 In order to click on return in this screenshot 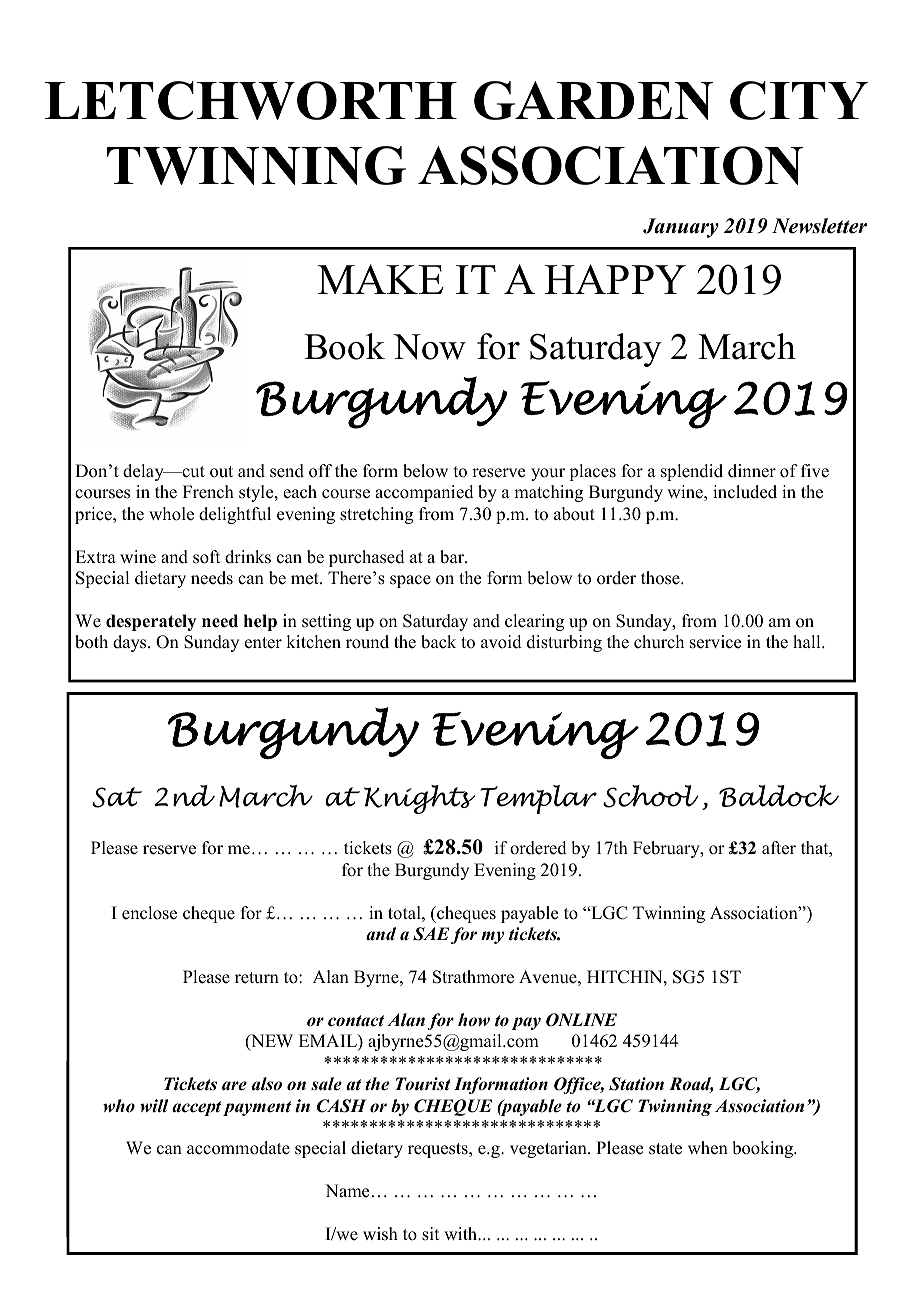, I will do `click(257, 978)`.
